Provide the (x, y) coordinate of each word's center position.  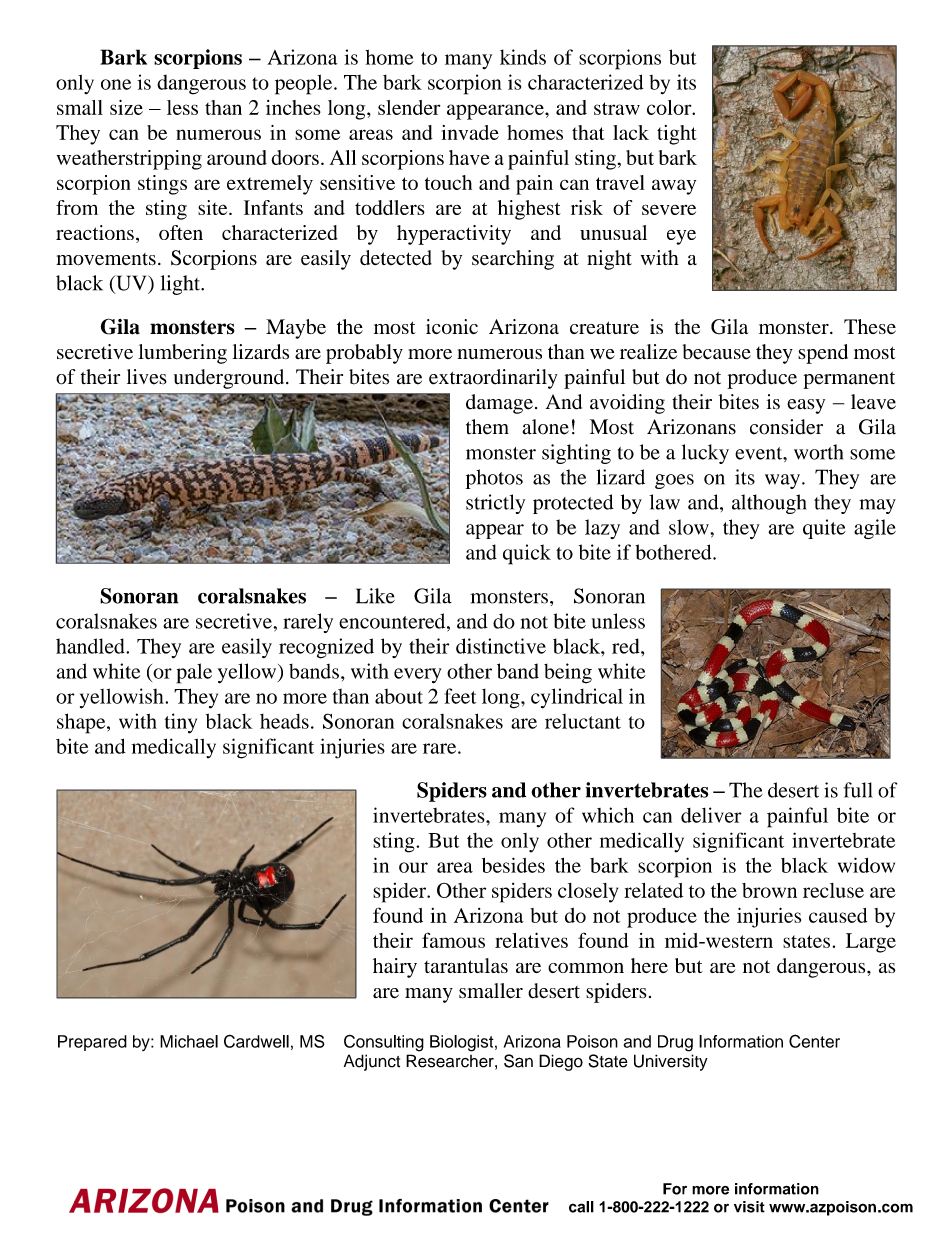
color (670, 107)
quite (824, 529)
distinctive (501, 646)
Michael (189, 1041)
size (126, 107)
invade (470, 132)
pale (194, 673)
